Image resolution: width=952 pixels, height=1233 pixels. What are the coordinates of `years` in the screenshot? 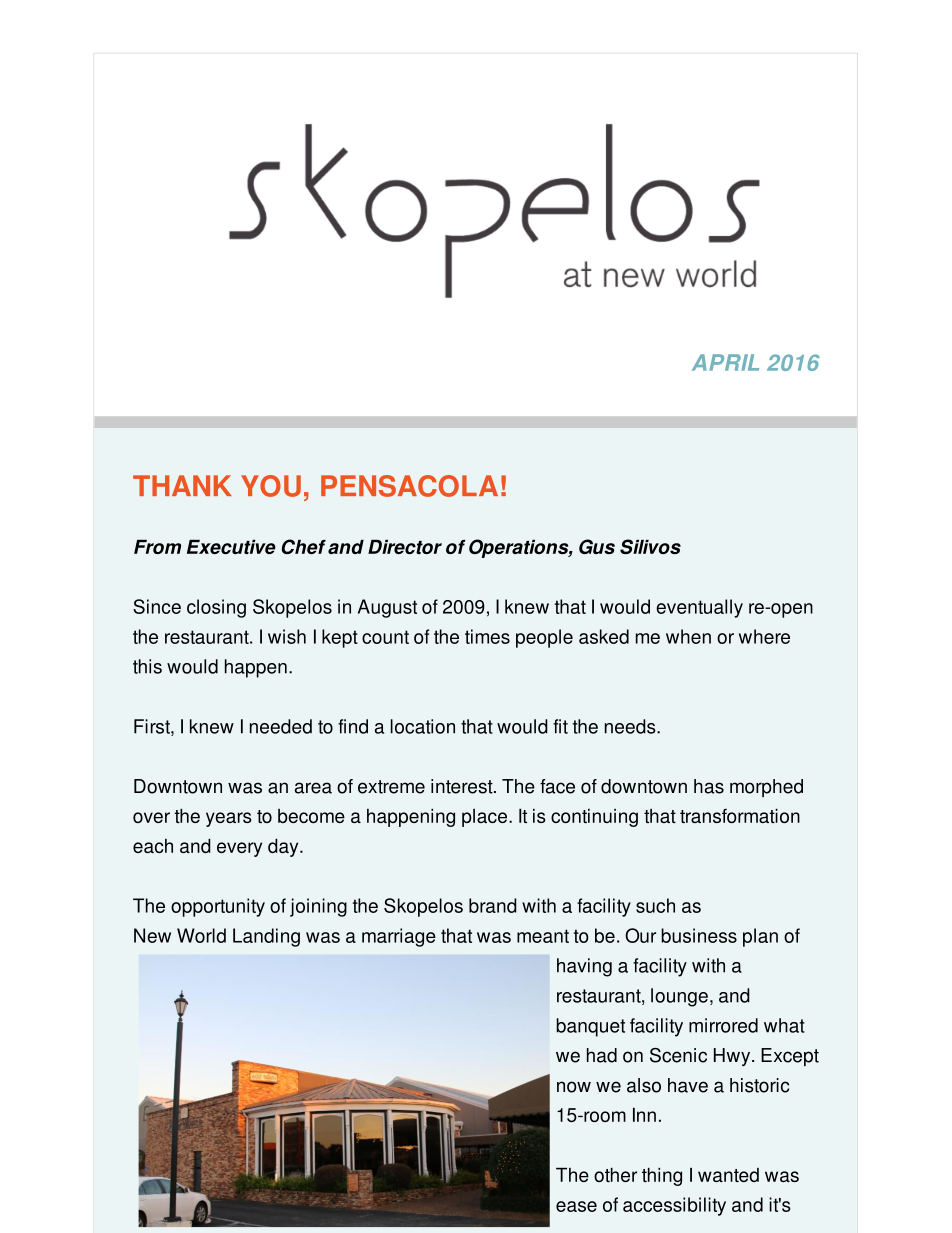 It's located at (229, 819).
